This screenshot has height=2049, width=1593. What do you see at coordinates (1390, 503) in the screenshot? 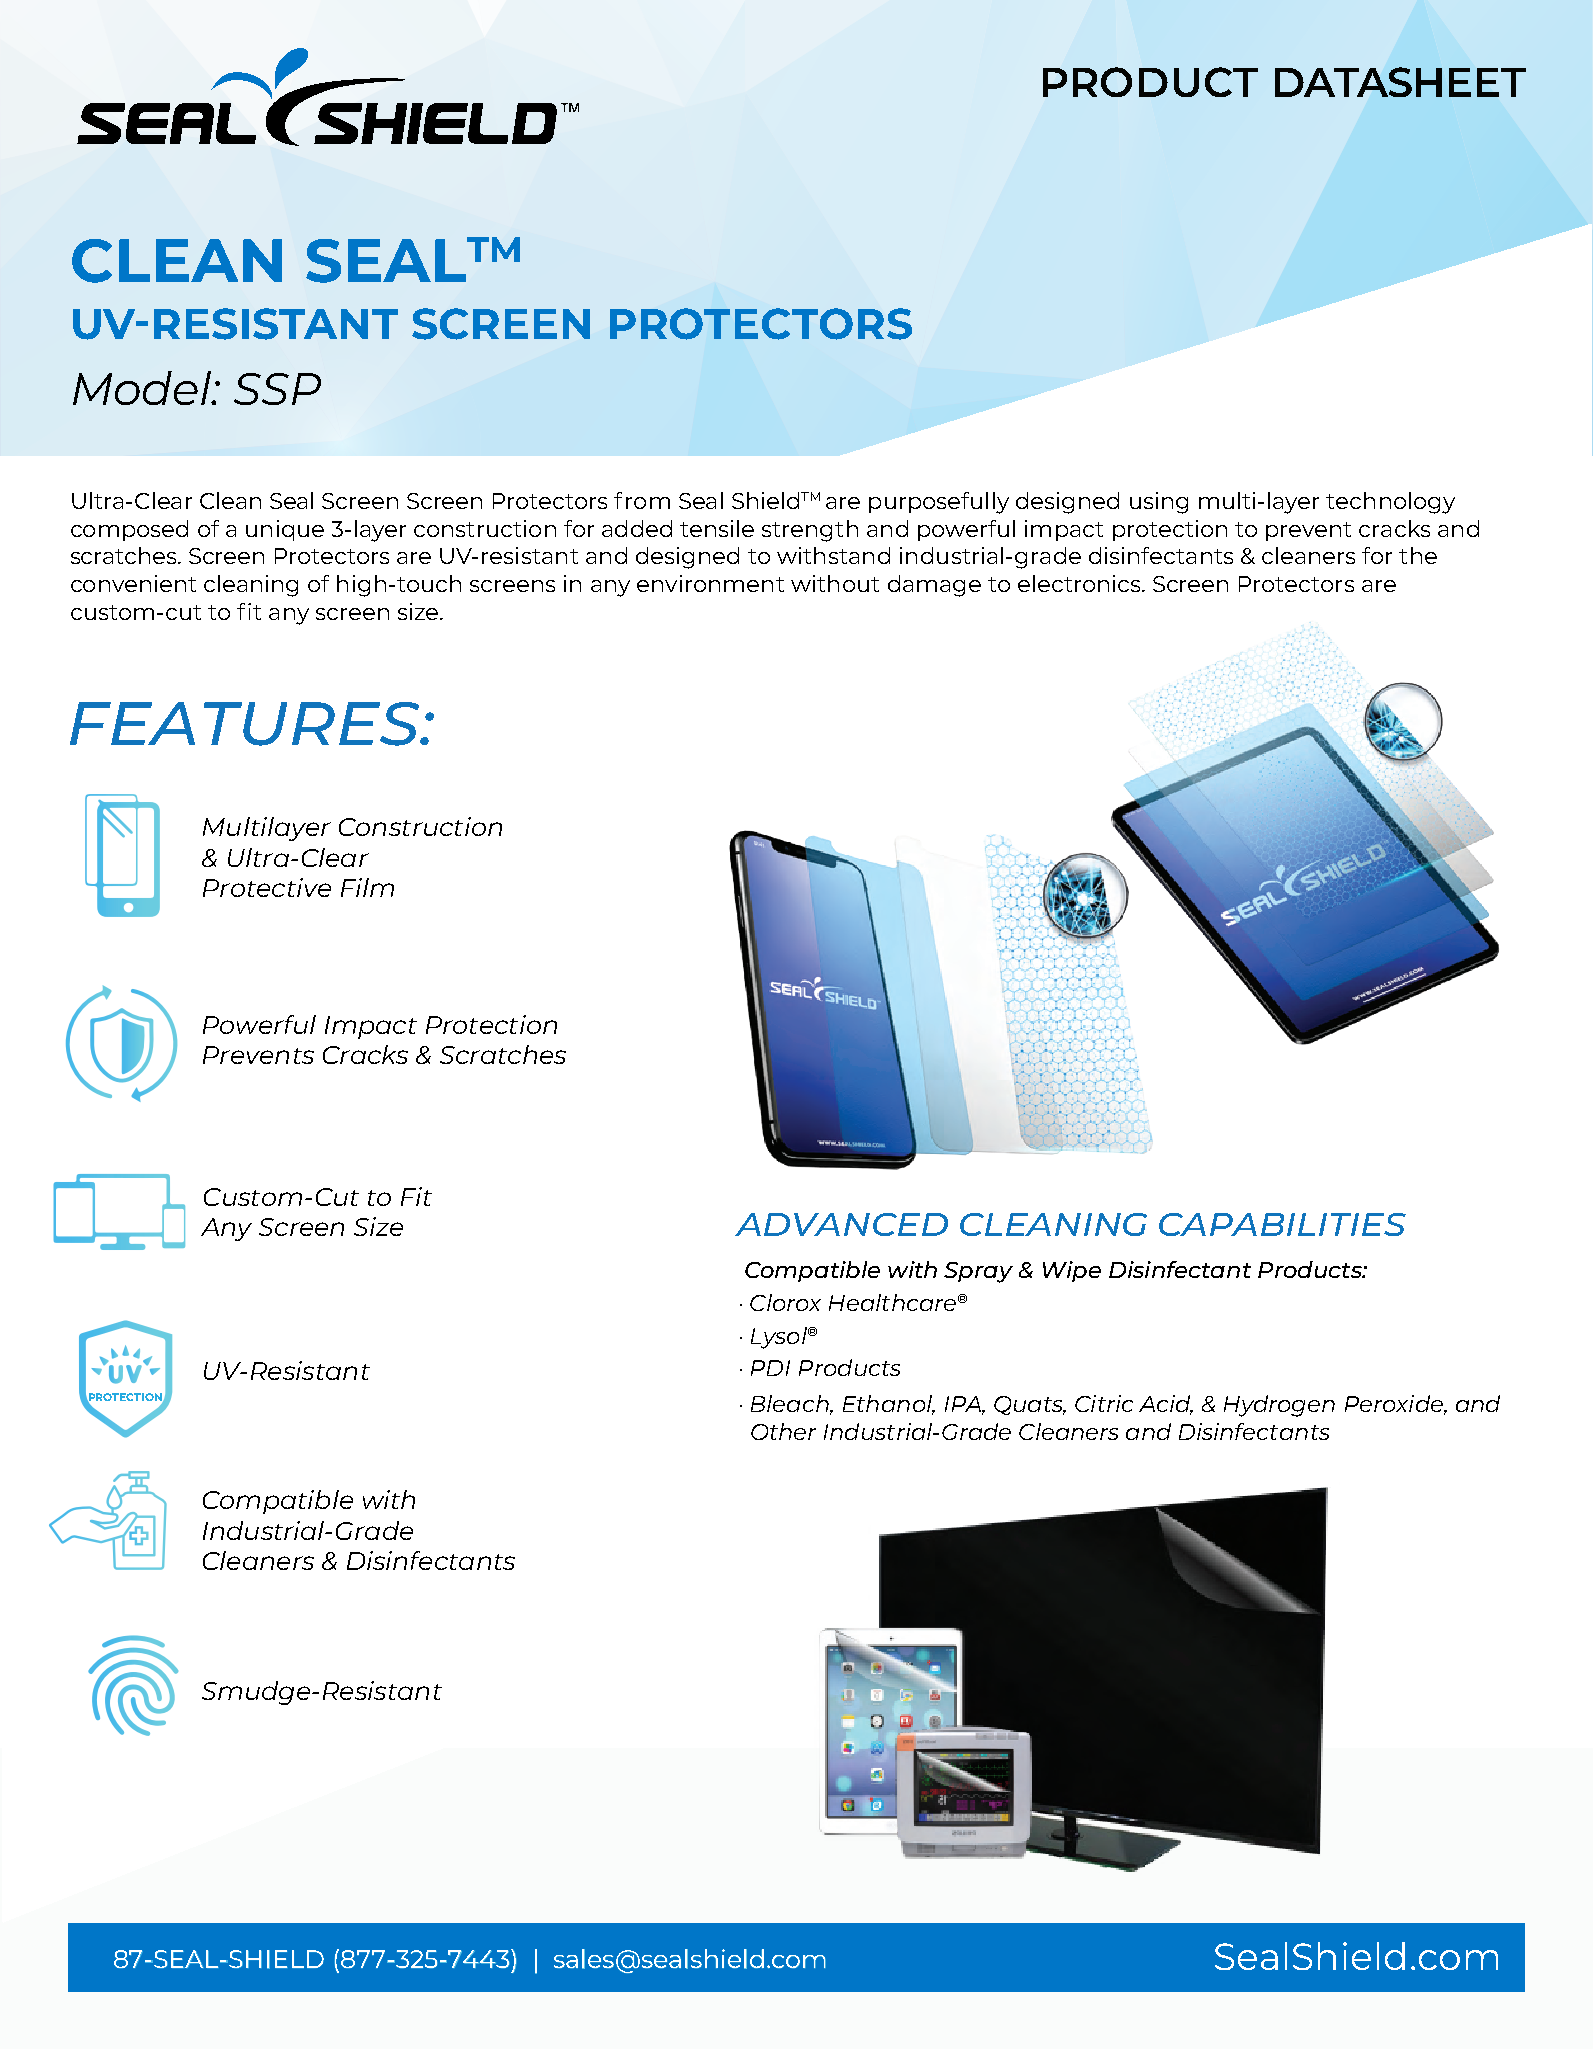
I see `technology` at bounding box center [1390, 503].
